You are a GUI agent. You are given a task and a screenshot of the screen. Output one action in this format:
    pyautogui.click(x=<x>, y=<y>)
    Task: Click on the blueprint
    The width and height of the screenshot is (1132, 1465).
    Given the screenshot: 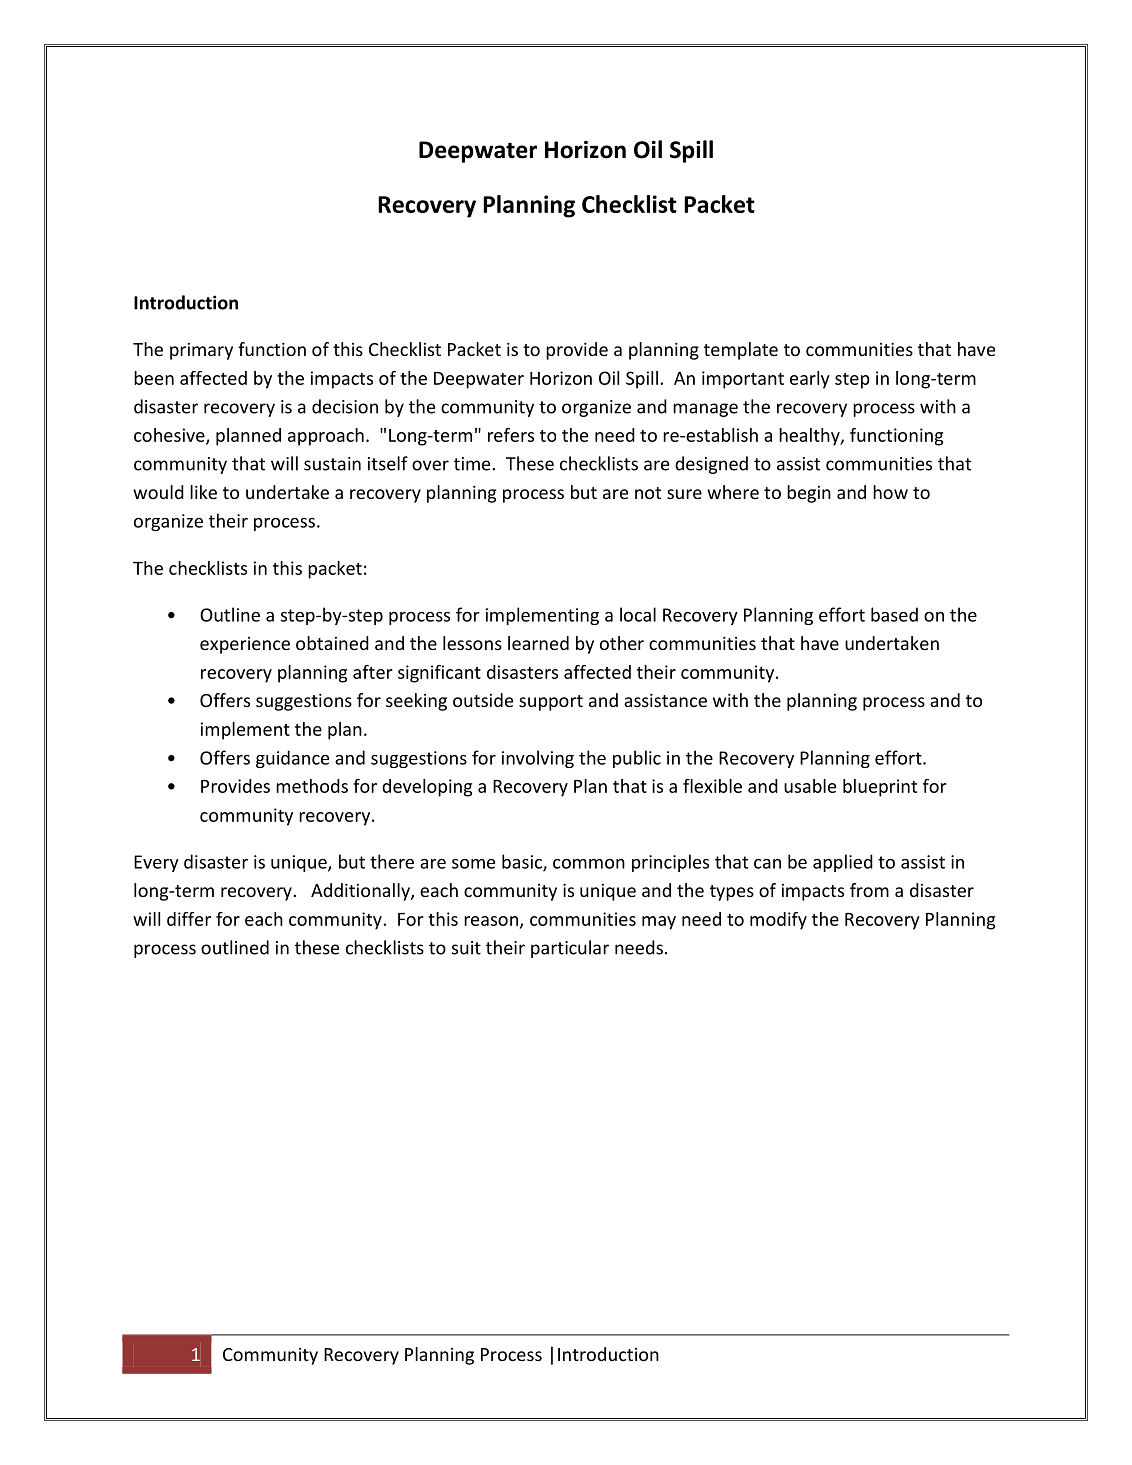 What is the action you would take?
    pyautogui.click(x=880, y=788)
